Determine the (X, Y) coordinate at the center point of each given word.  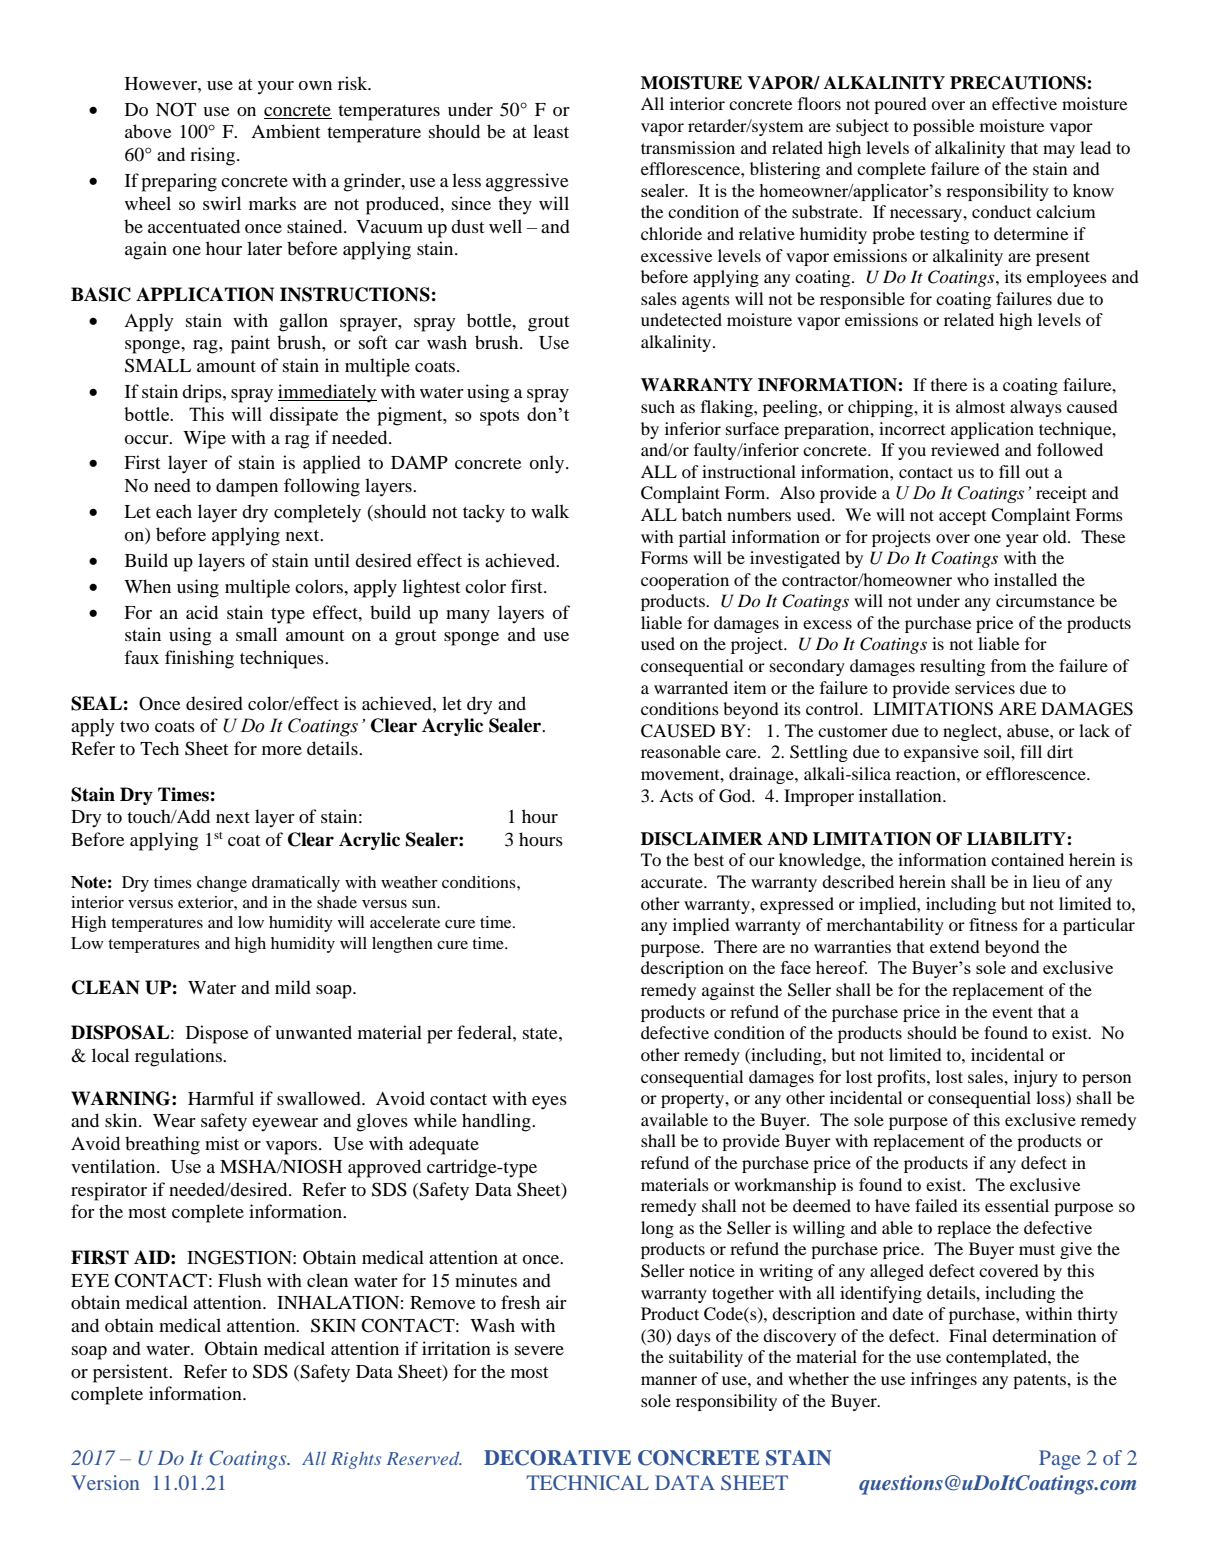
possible (944, 127)
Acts (676, 795)
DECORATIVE (557, 1458)
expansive (941, 753)
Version (105, 1482)
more (282, 750)
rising (212, 156)
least (551, 131)
